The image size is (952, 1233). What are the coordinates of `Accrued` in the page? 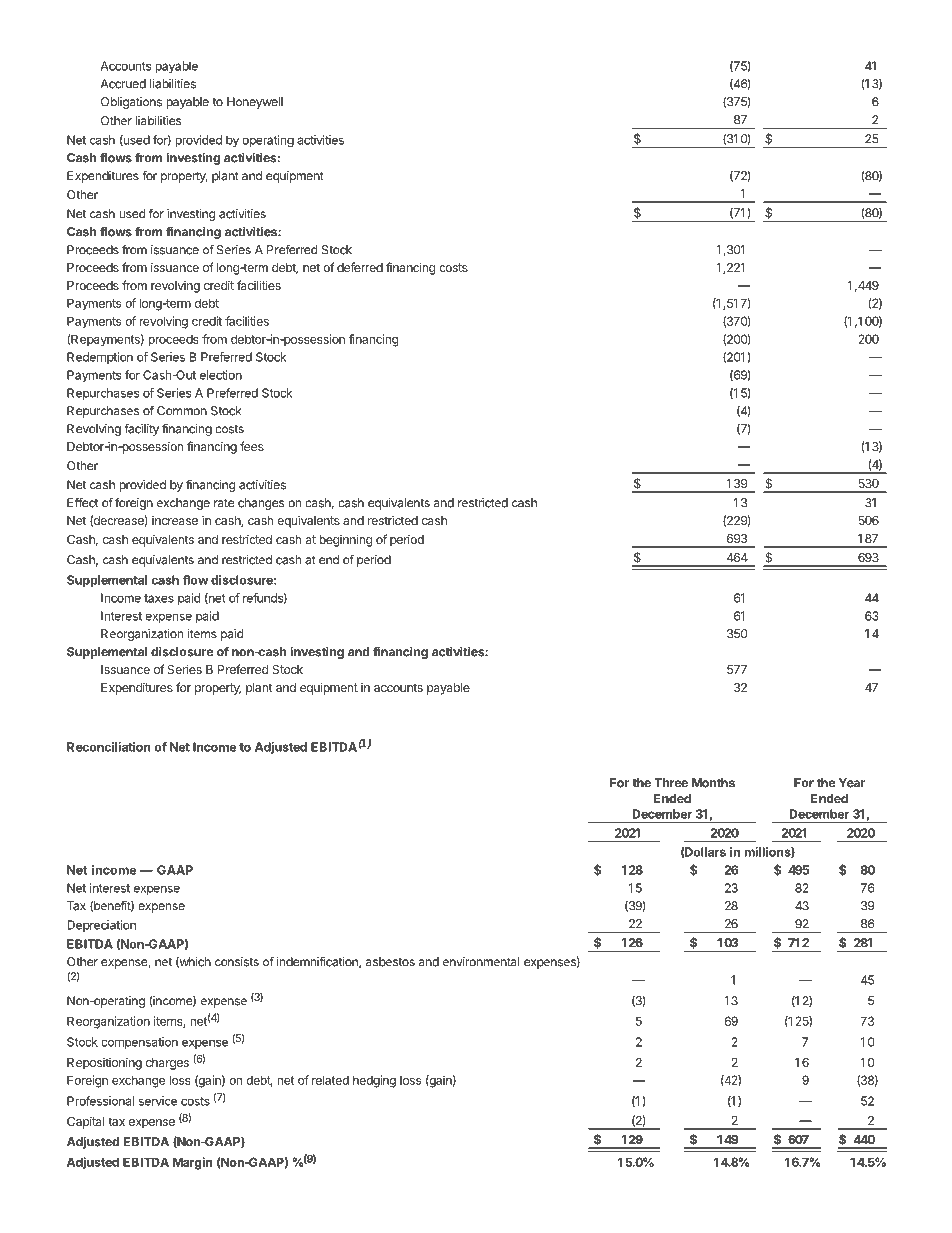 It's located at (123, 84).
